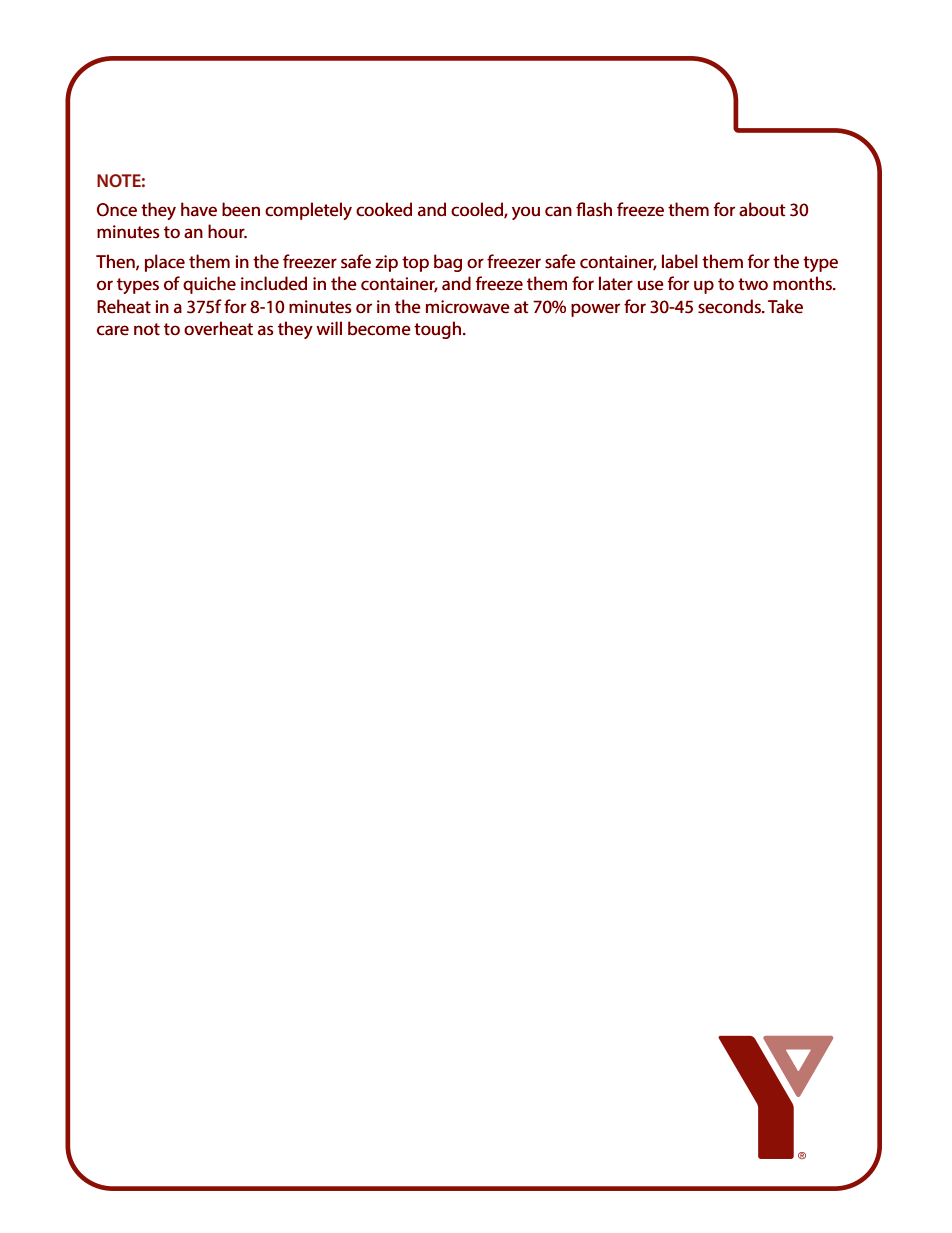 This image has height=1233, width=952. Describe the element at coordinates (437, 330) in the image. I see `tough` at that location.
